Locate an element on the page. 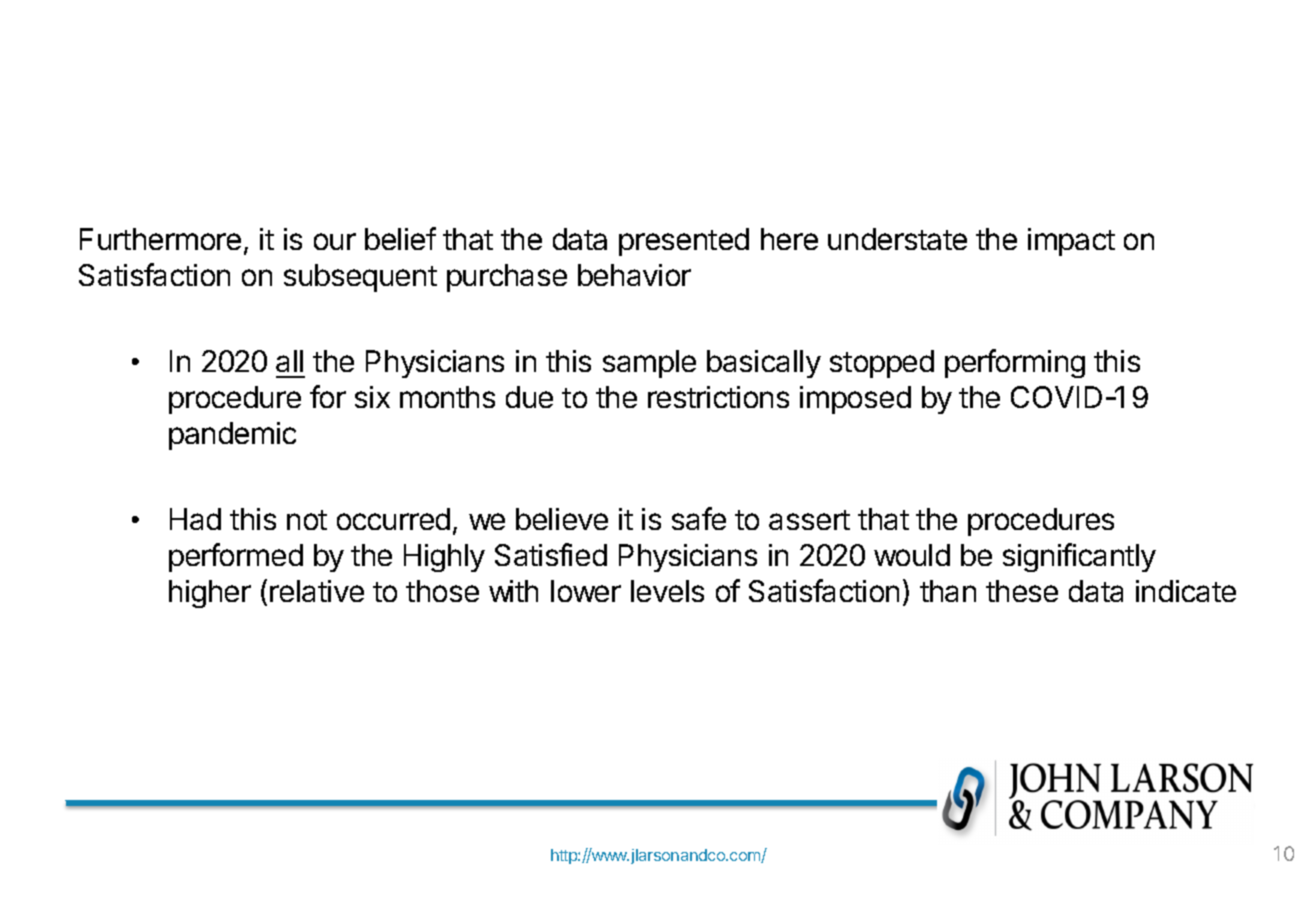  safe is located at coordinates (699, 518).
